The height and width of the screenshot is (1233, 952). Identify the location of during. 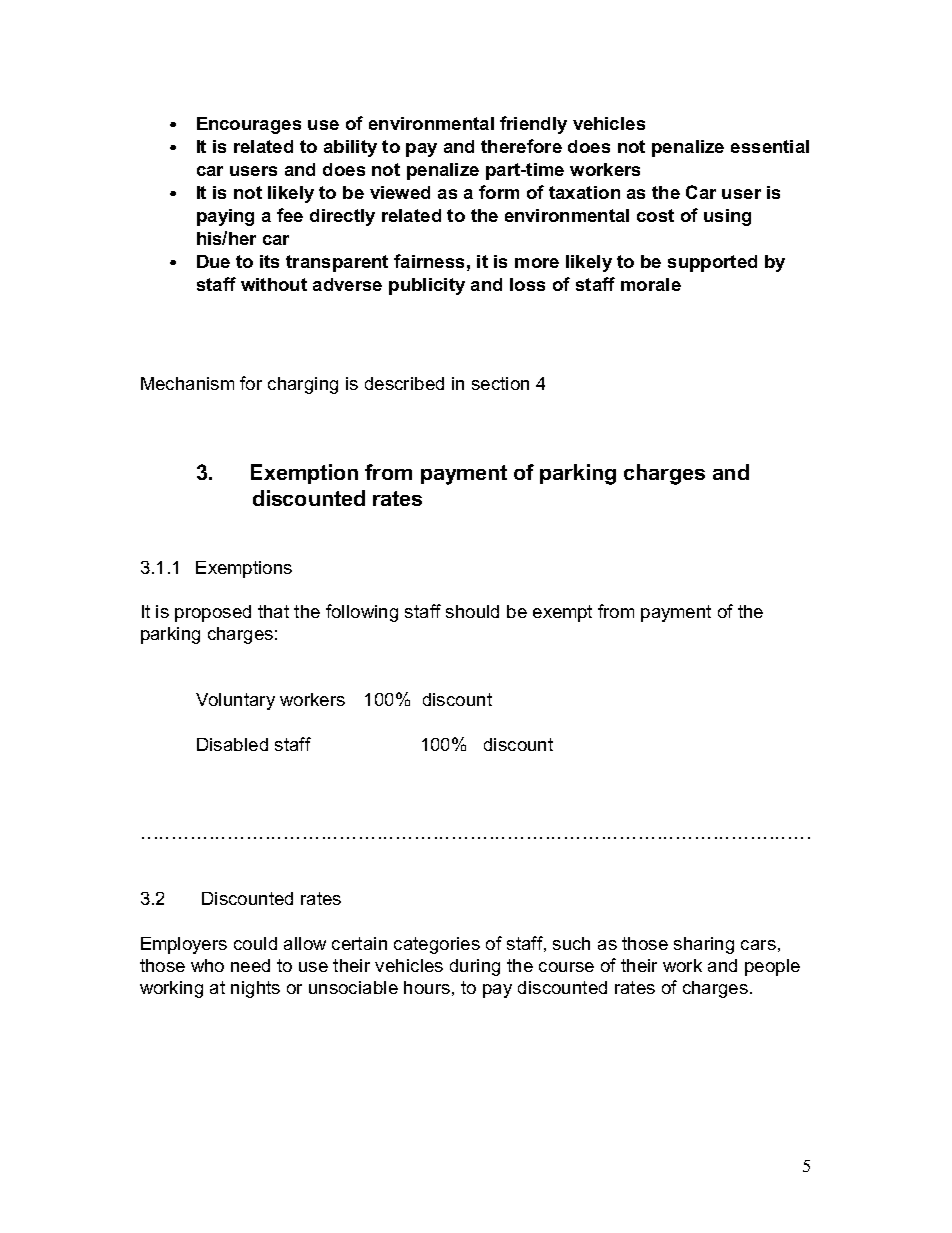
(475, 967).
